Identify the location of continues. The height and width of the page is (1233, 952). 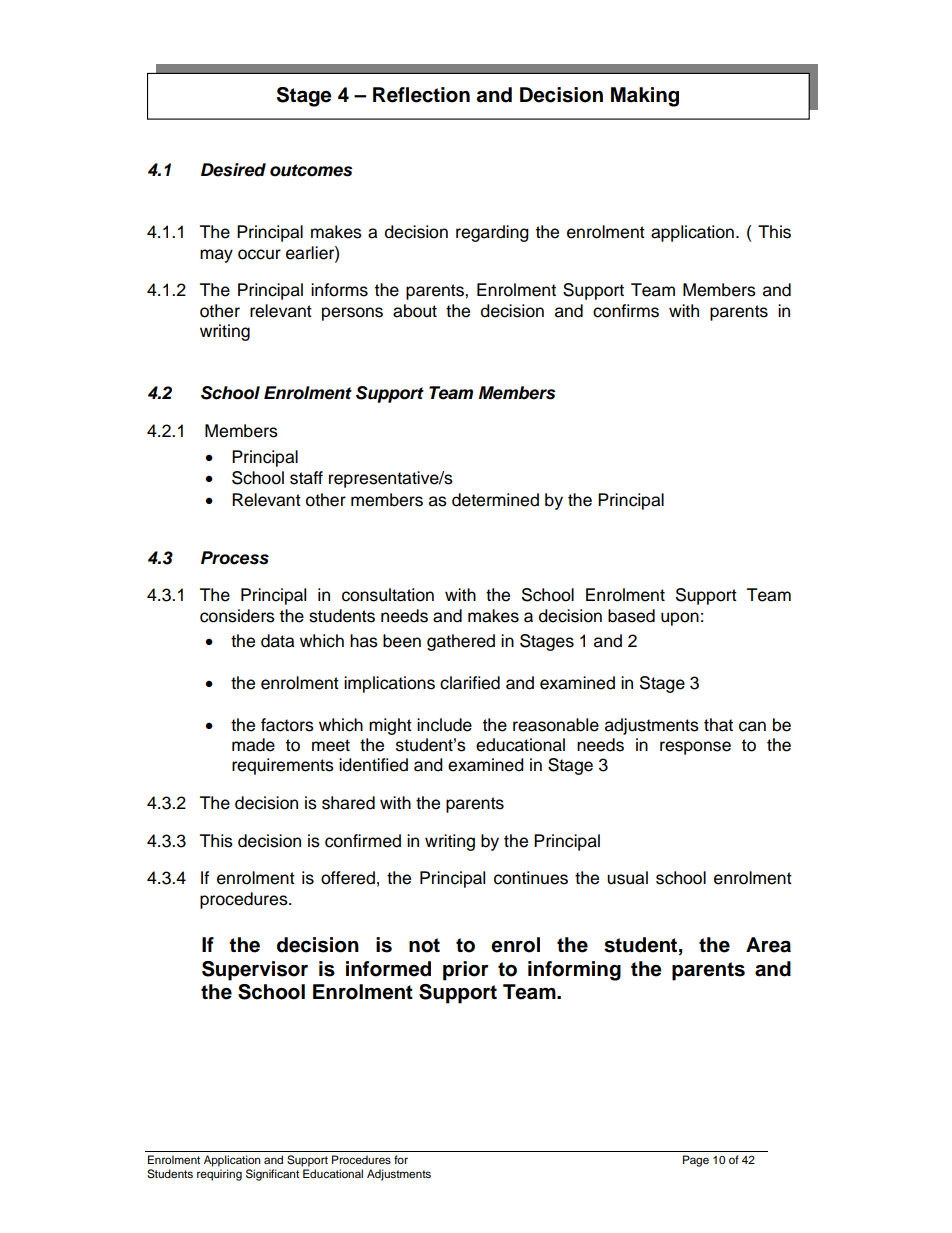
(531, 878).
